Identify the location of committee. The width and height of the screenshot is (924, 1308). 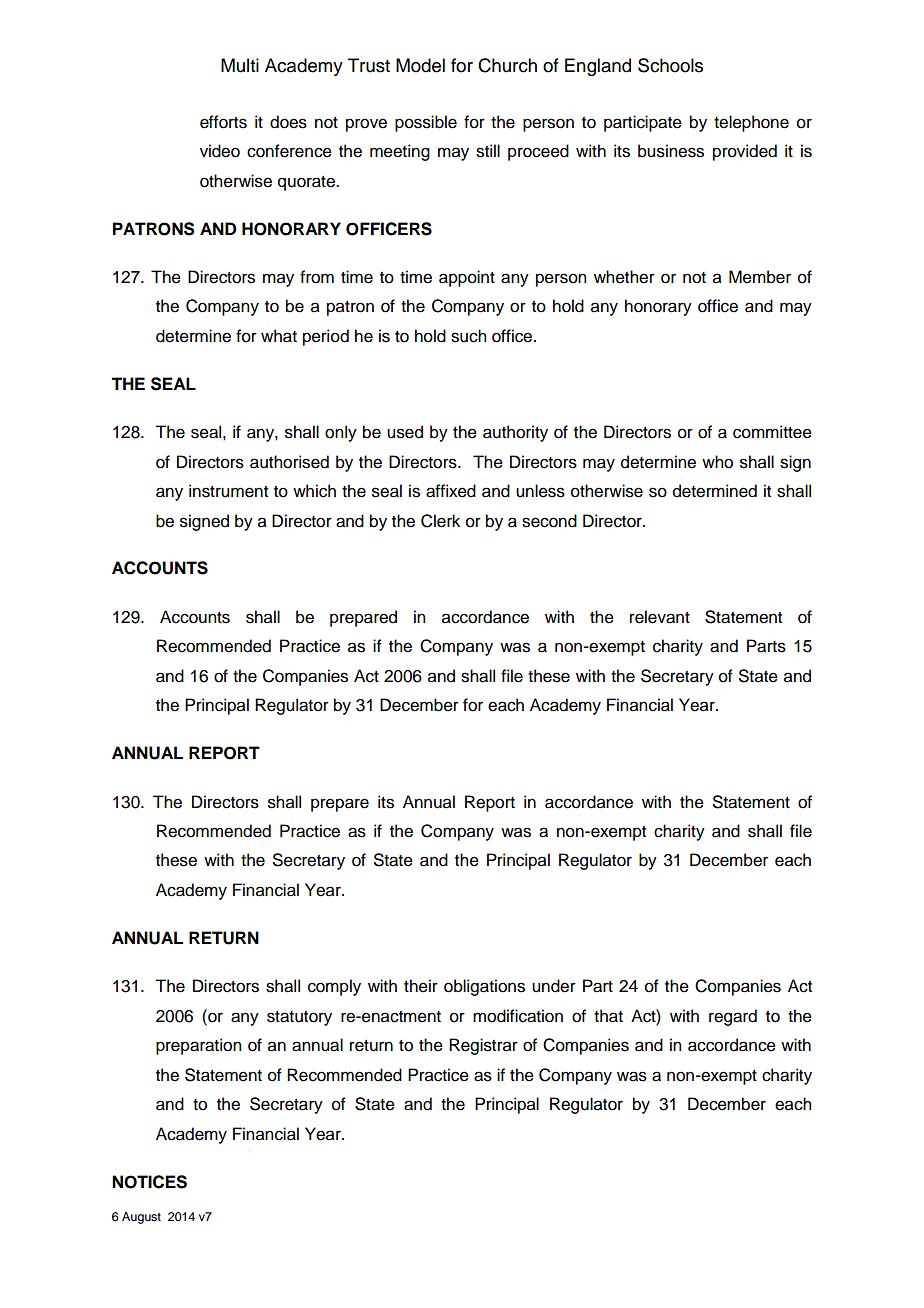
(772, 432).
